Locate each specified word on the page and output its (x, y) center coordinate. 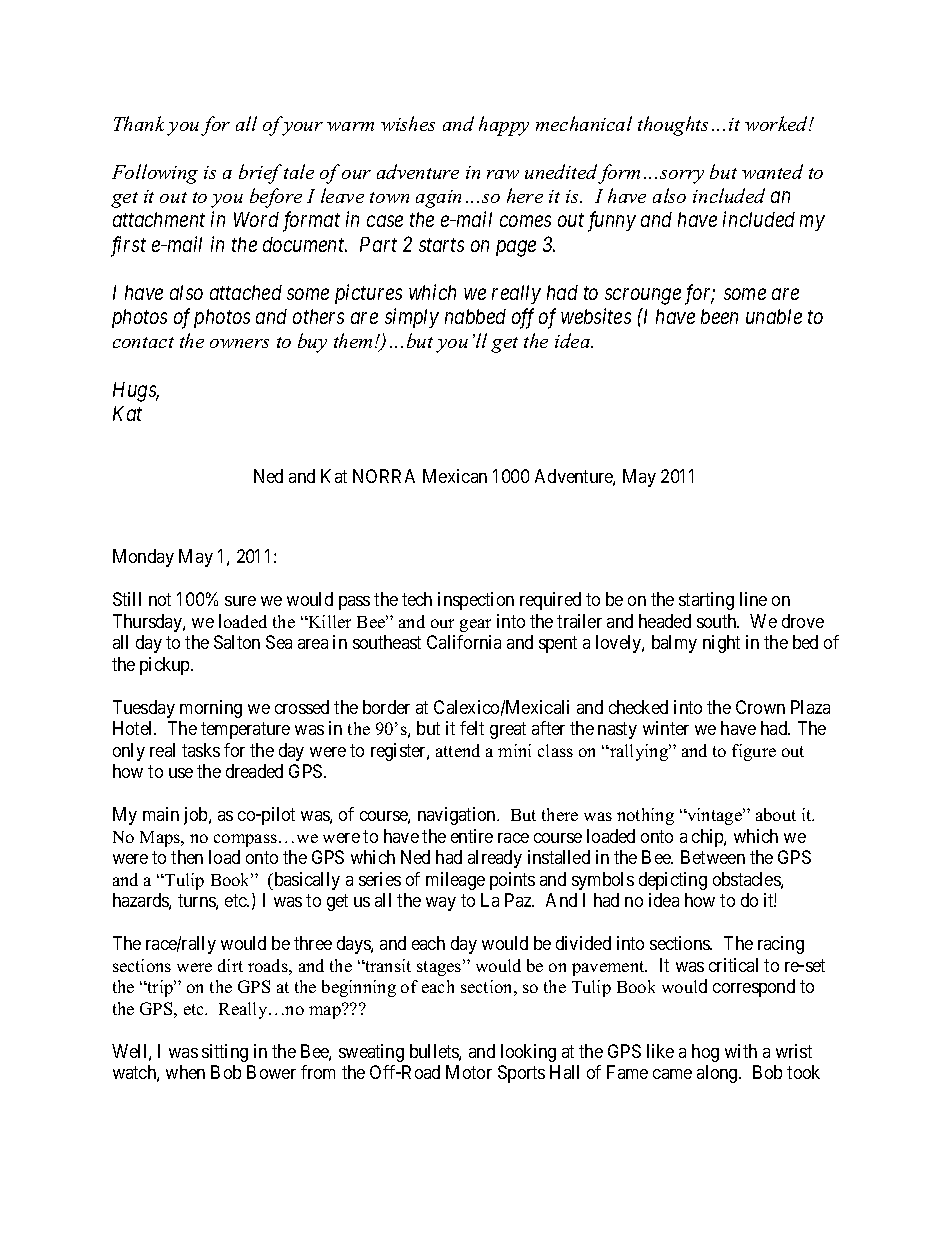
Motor (469, 1072)
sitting (225, 1053)
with (741, 1051)
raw (503, 174)
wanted (772, 171)
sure (240, 601)
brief (260, 174)
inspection (476, 601)
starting (706, 601)
